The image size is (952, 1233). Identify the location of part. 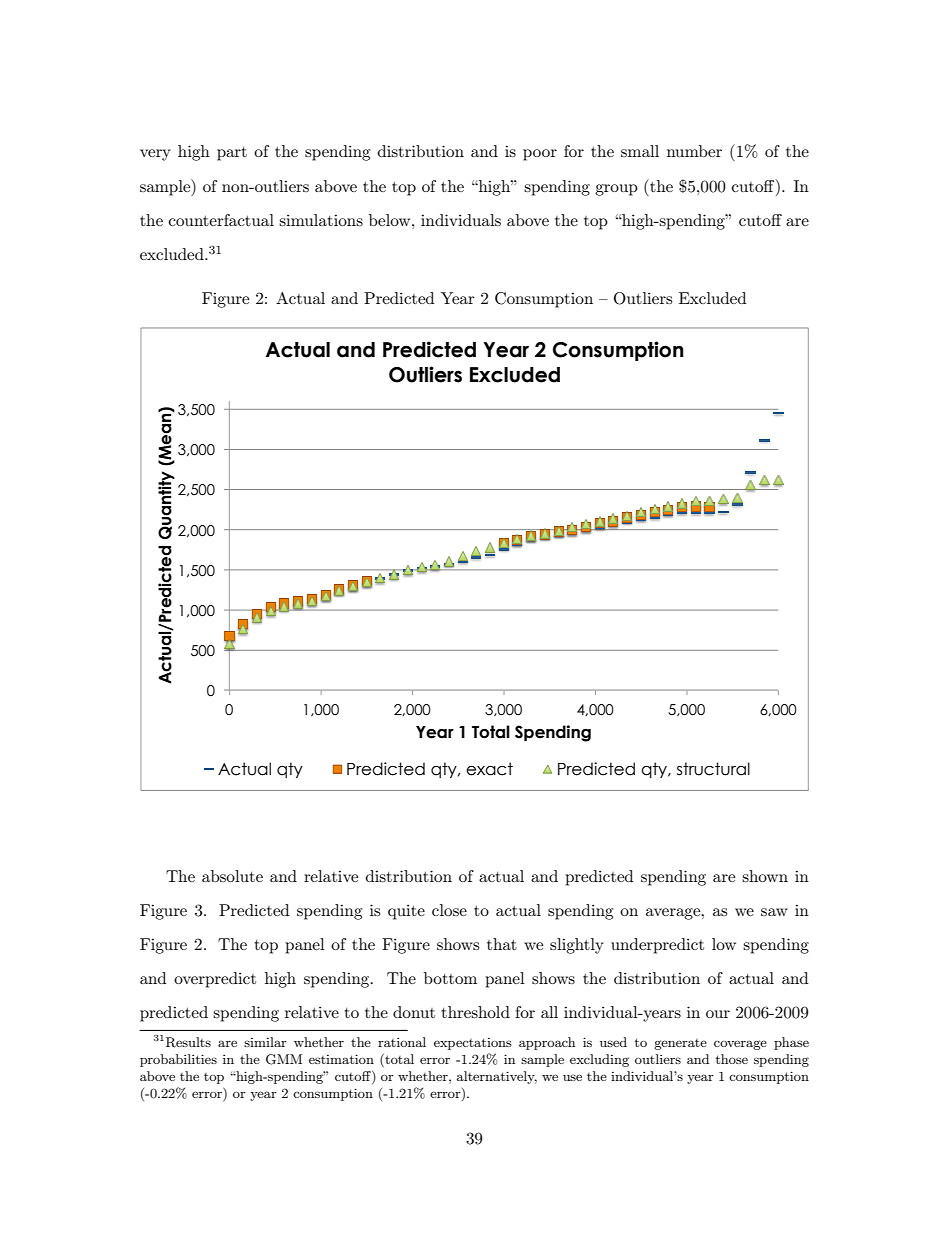
(232, 154).
